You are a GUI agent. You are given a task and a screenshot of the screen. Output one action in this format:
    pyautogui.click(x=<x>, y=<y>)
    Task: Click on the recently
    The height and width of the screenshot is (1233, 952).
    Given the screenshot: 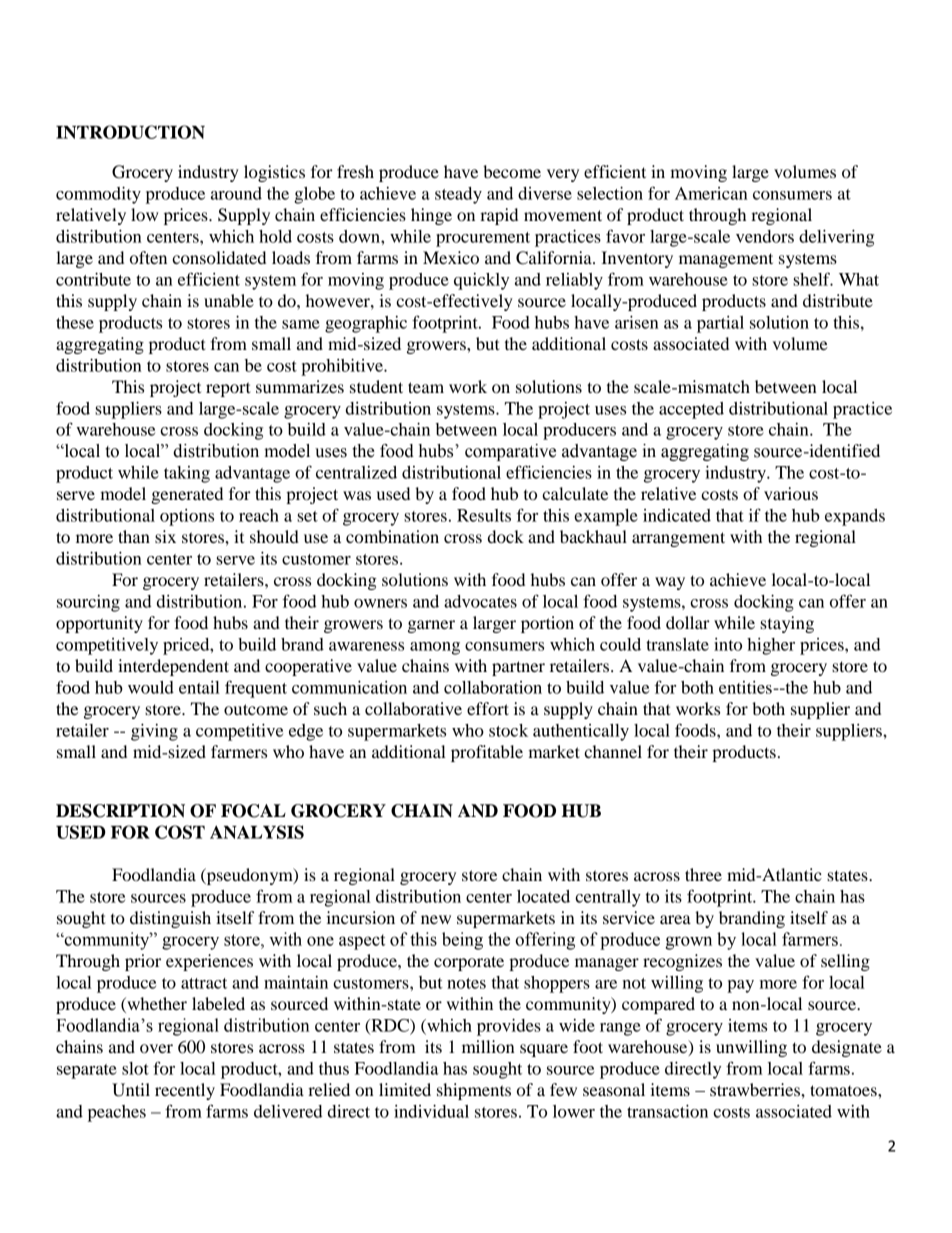 What is the action you would take?
    pyautogui.click(x=185, y=1091)
